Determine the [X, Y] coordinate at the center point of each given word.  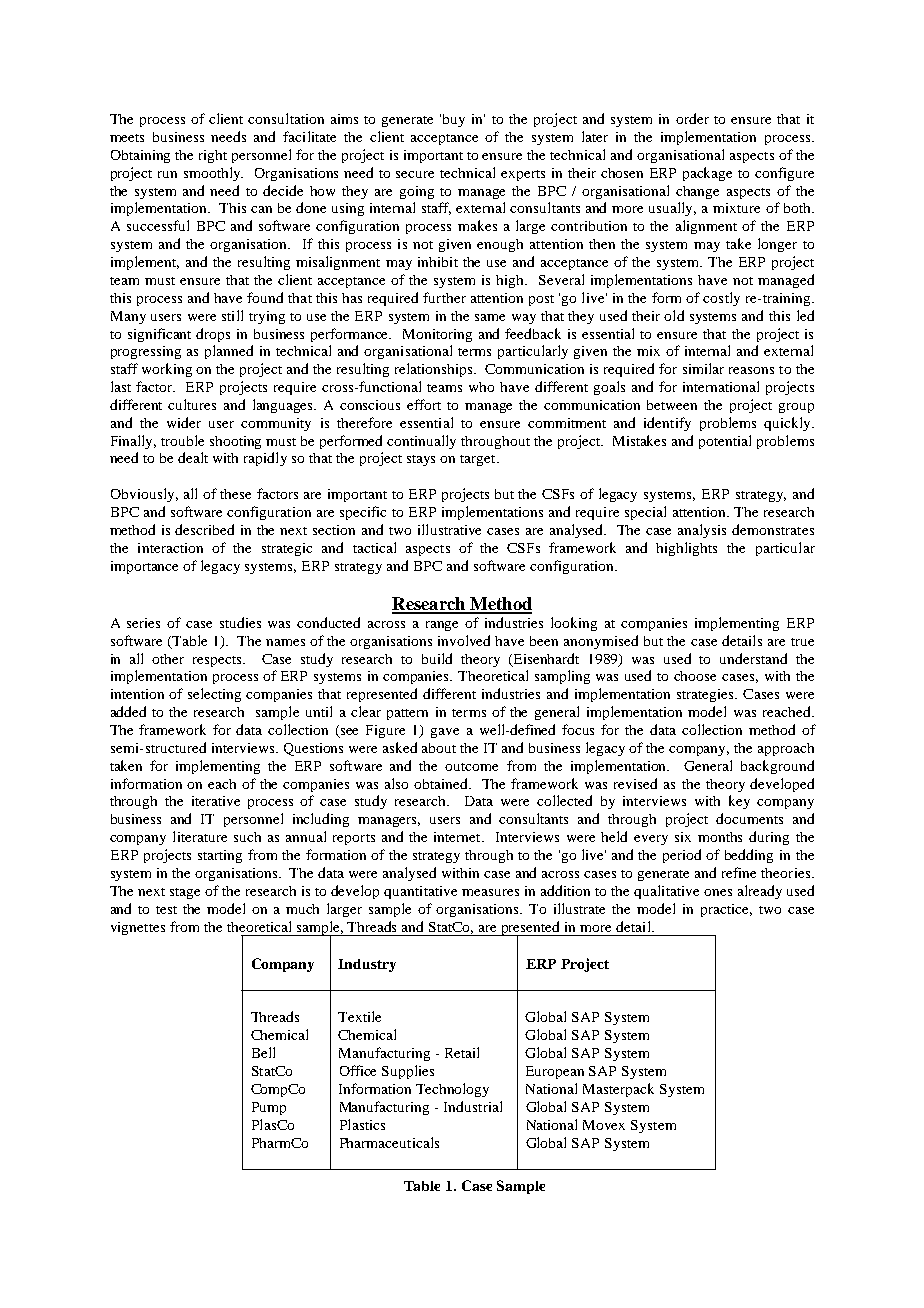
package [707, 174]
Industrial [473, 1106]
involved [464, 640]
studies [240, 622]
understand [753, 658]
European [555, 1072]
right [213, 156]
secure [415, 174]
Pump [269, 1108]
